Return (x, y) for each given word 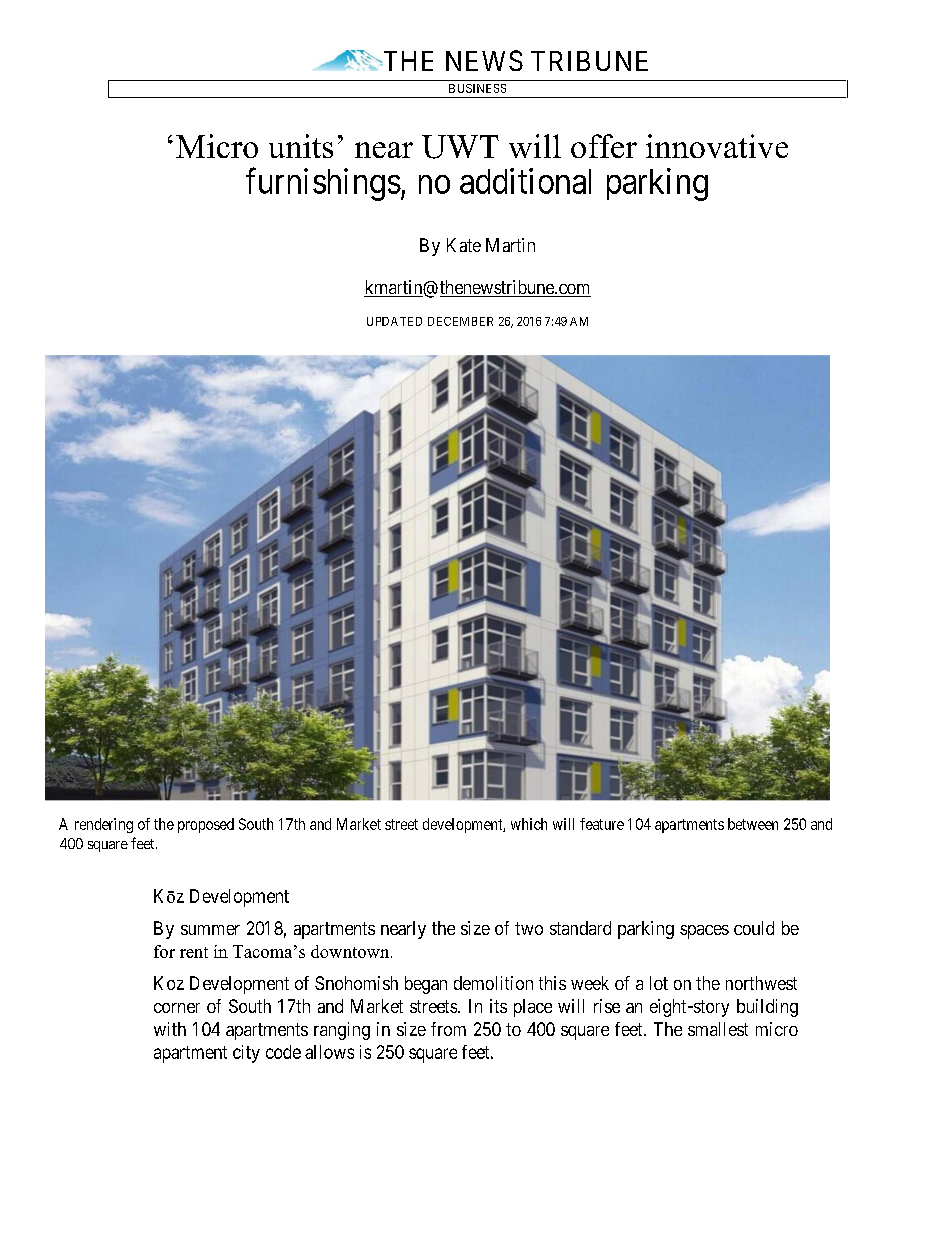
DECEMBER (460, 321)
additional (525, 181)
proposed (206, 825)
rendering (104, 825)
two (529, 928)
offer (604, 146)
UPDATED (394, 321)
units (301, 146)
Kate (464, 245)
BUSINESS (477, 88)
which (529, 824)
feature (602, 824)
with (170, 1029)
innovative (717, 146)
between (753, 824)
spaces (704, 932)
